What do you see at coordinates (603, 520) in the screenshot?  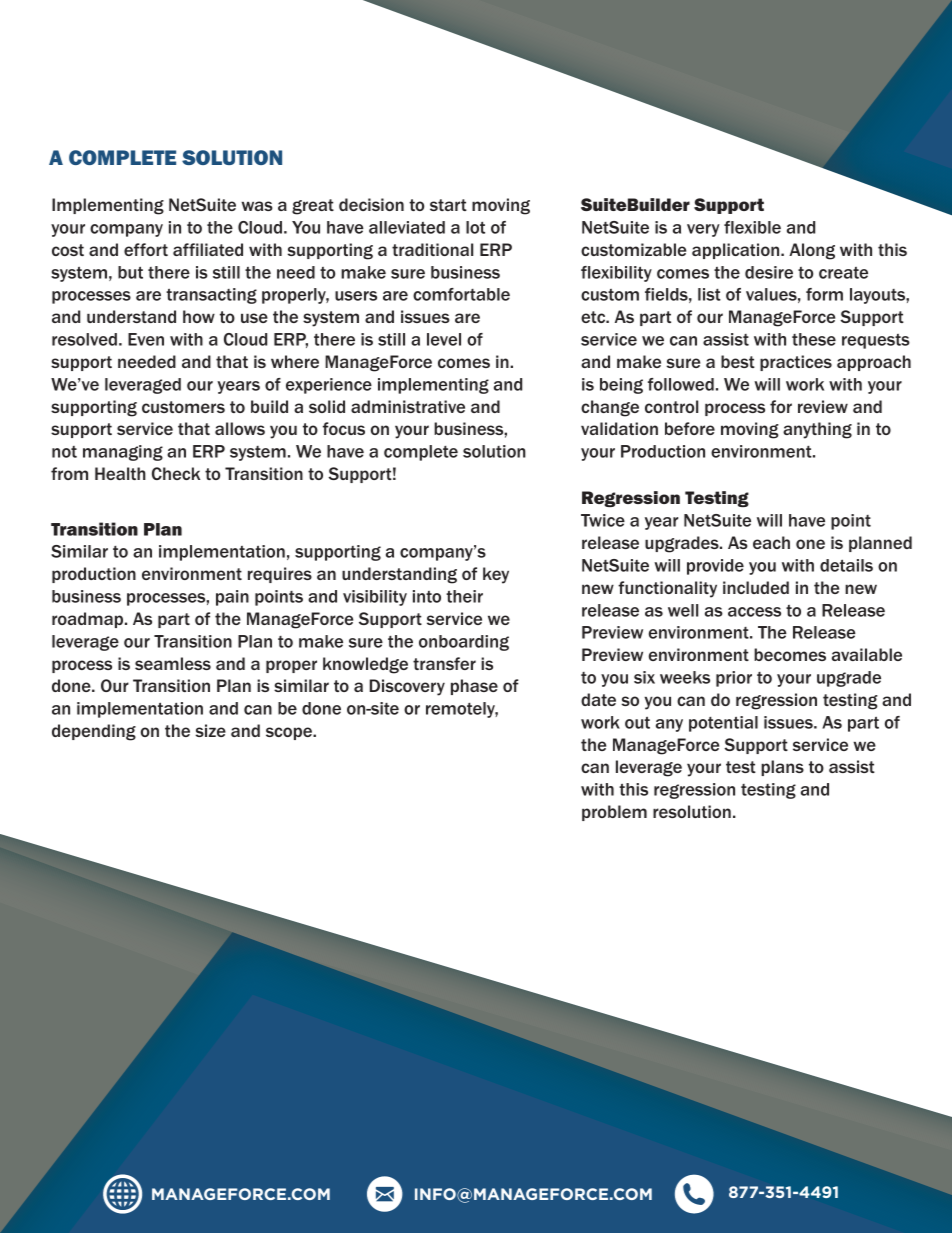 I see `Twice` at bounding box center [603, 520].
